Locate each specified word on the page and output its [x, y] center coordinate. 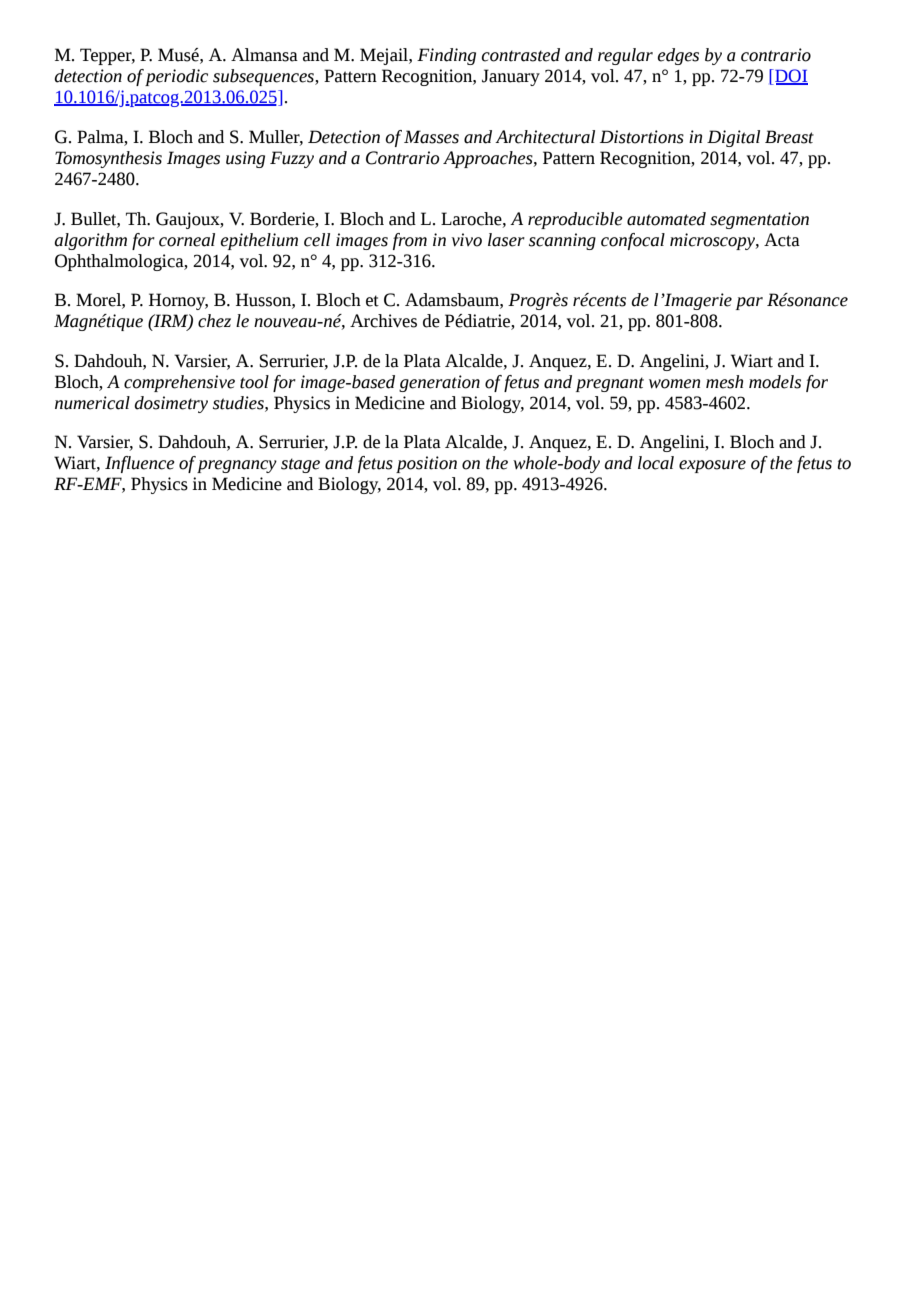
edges [678, 56]
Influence [140, 464]
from [410, 241]
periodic [176, 77]
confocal [633, 241]
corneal [187, 240]
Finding [446, 56]
